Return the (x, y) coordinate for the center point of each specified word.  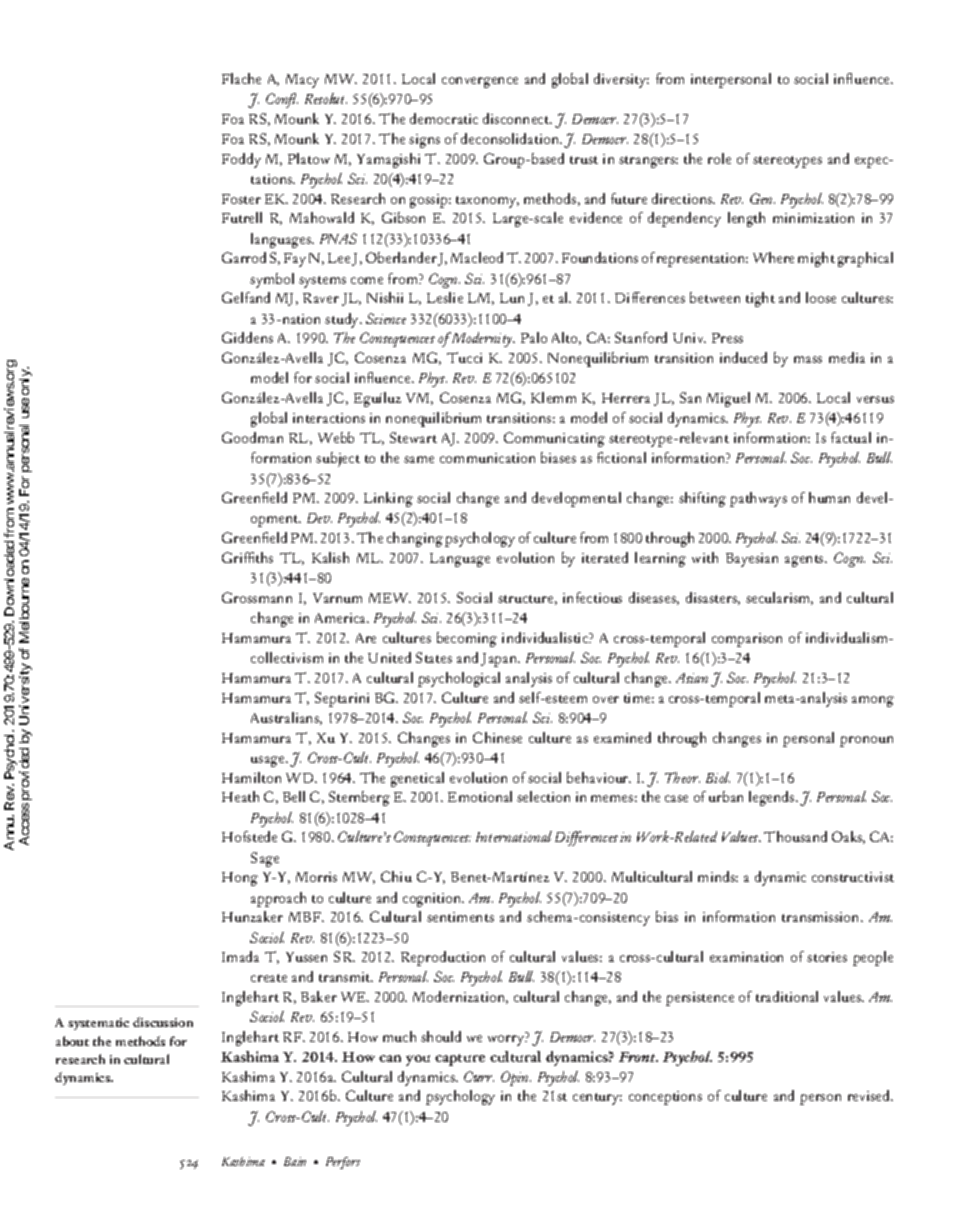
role (719, 158)
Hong (240, 879)
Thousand (795, 836)
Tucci (464, 357)
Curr (479, 1076)
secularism (779, 598)
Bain (295, 1161)
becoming (467, 639)
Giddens (247, 337)
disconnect (517, 118)
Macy (302, 81)
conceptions (665, 1098)
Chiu (396, 876)
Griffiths (247, 557)
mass (808, 359)
